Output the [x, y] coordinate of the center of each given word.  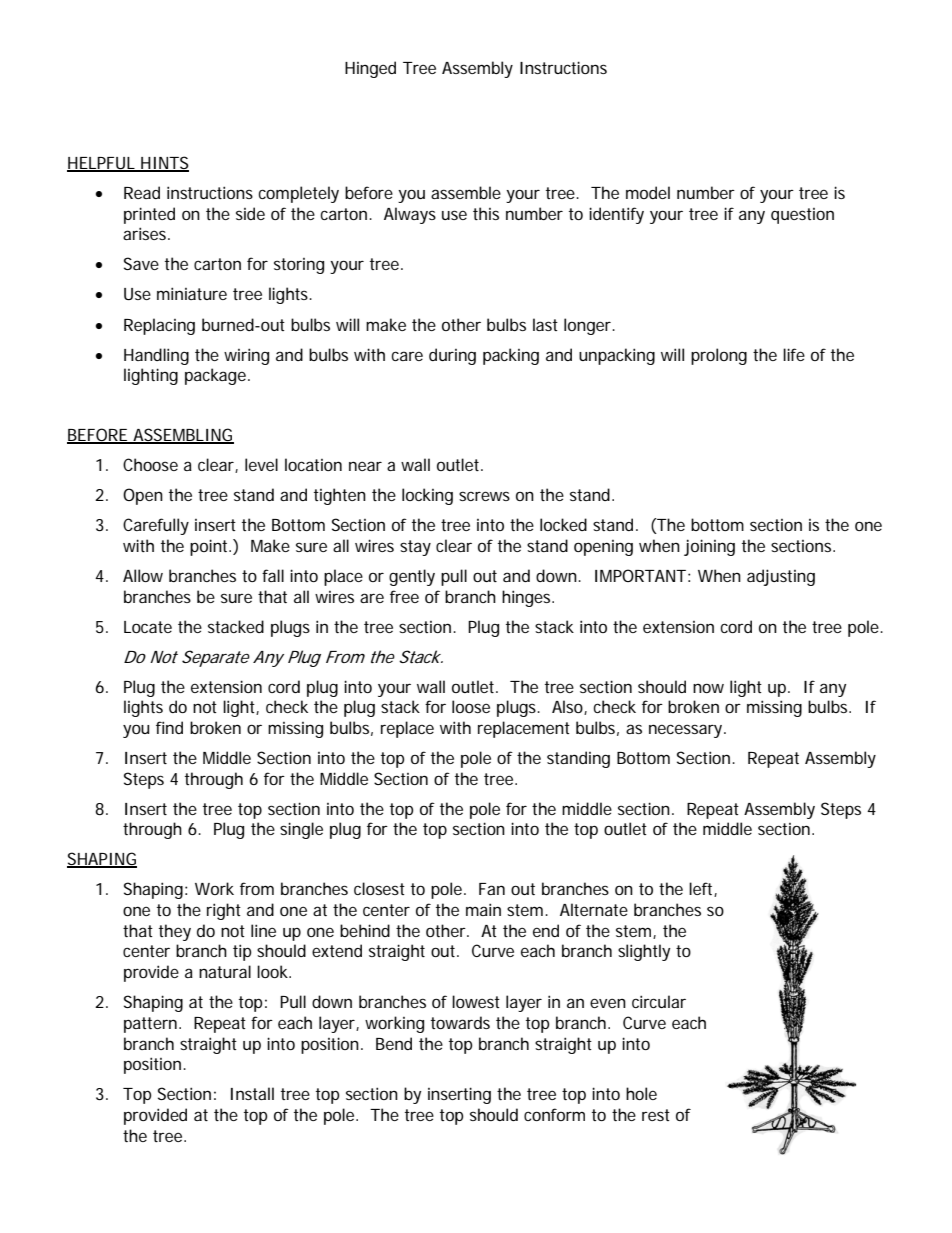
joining [709, 547]
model [648, 192]
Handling [156, 356]
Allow [143, 575]
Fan [492, 889]
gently [412, 577]
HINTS [164, 163]
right [224, 911]
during [452, 356]
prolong [719, 356]
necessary [687, 731]
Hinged [370, 69]
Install [252, 1093]
